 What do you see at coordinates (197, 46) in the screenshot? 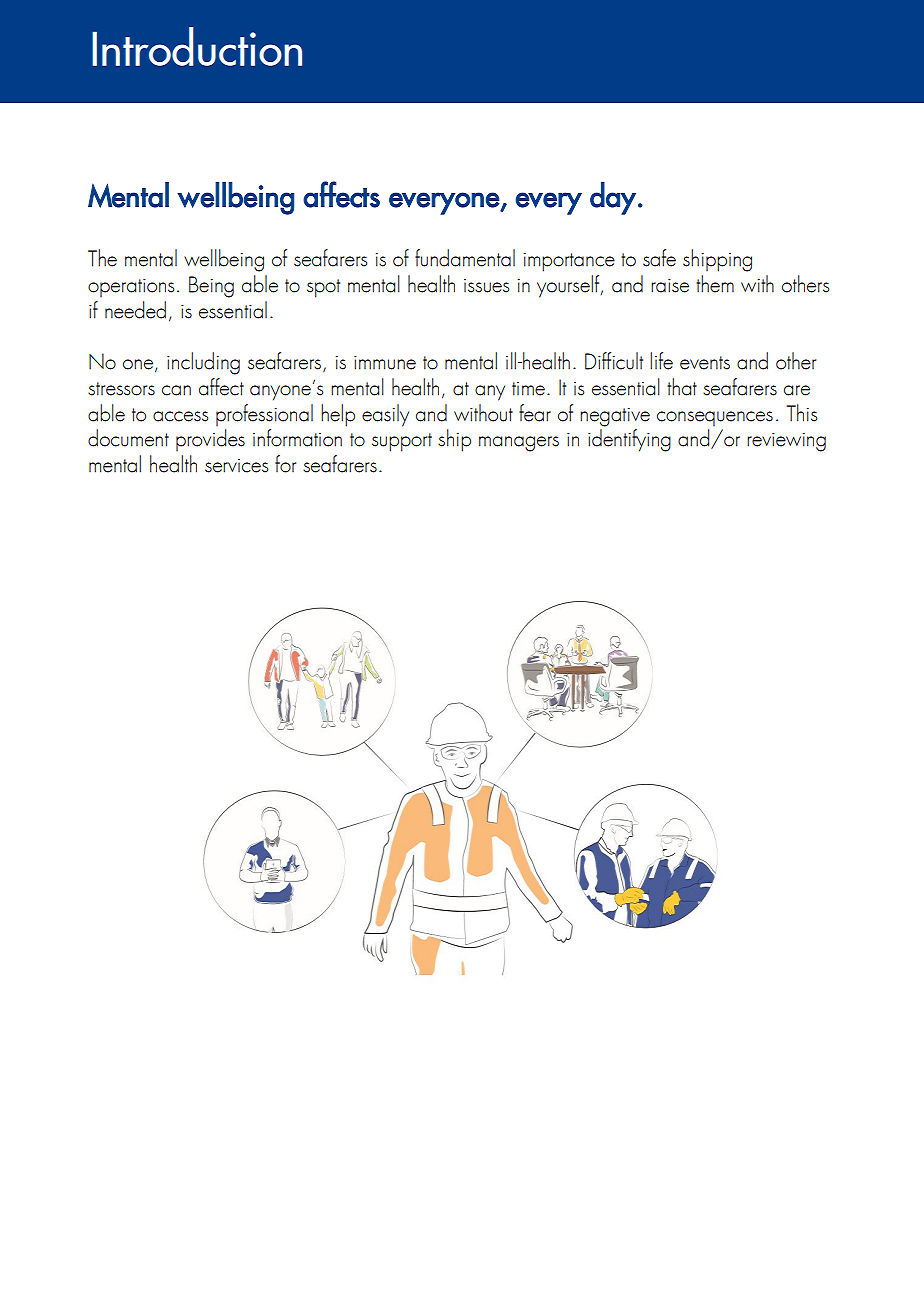
I see `Introduction` at bounding box center [197, 46].
